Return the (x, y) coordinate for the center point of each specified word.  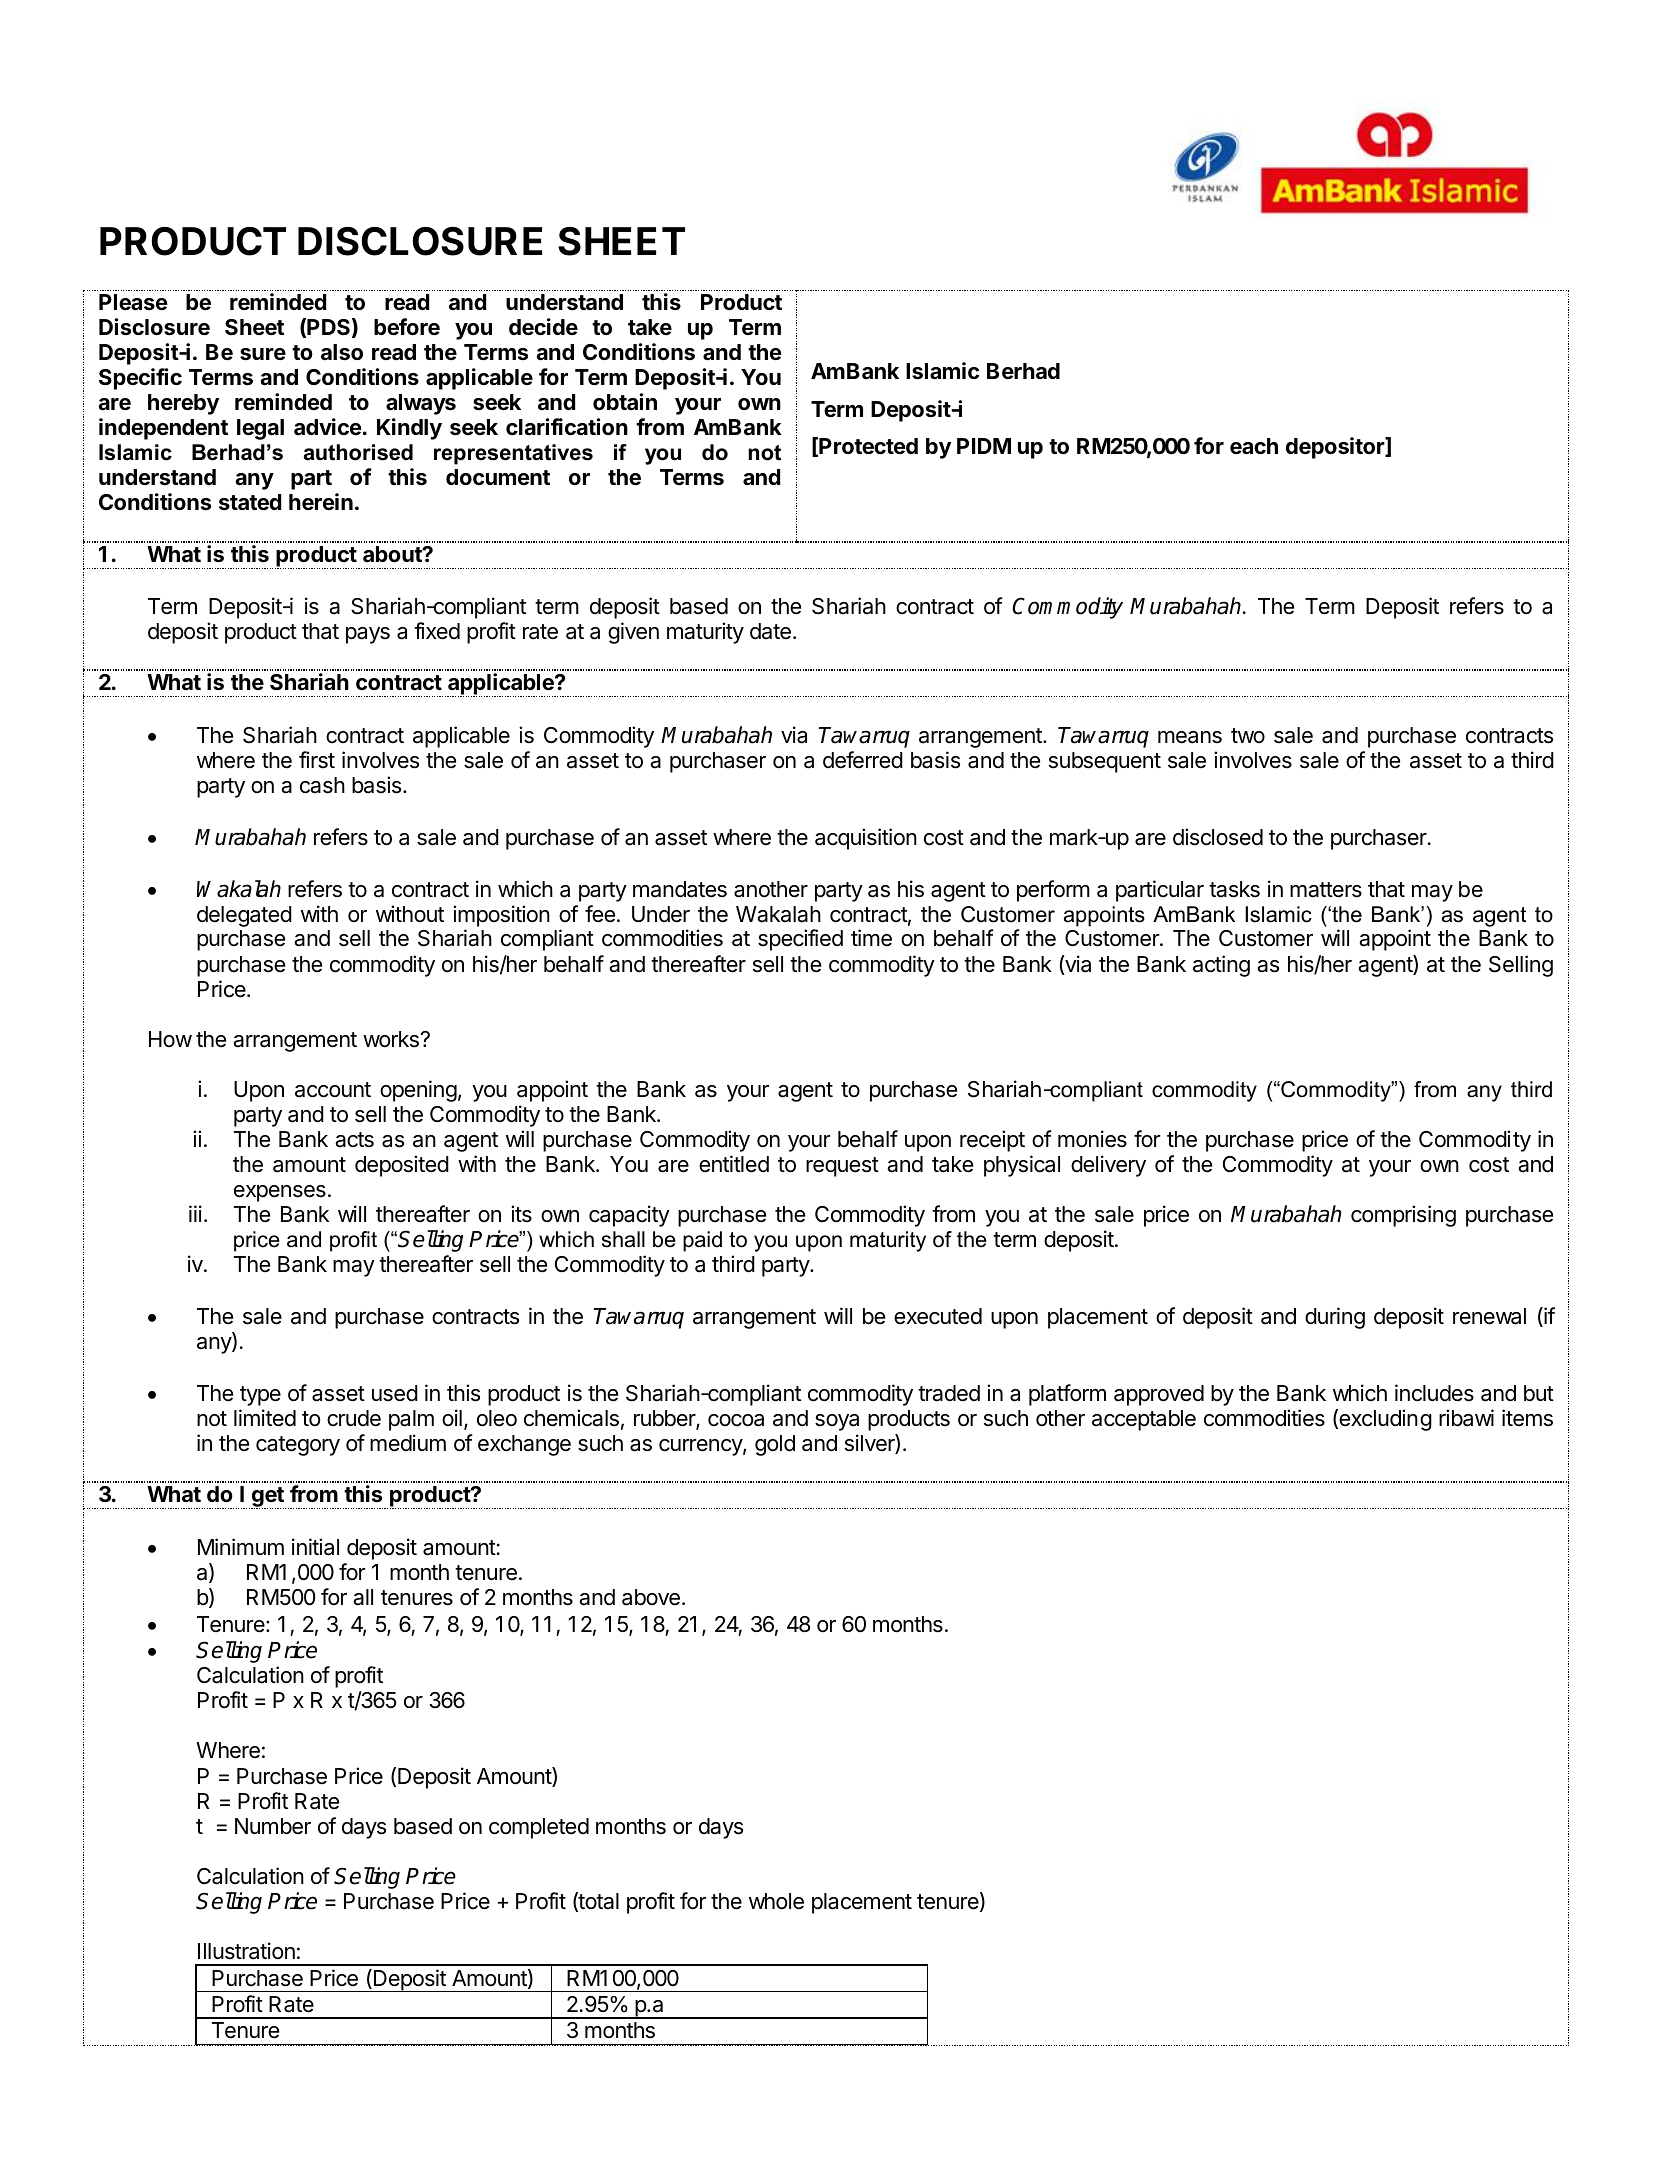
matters (1326, 890)
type (260, 1396)
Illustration (246, 1951)
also (342, 352)
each (1254, 446)
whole (776, 1901)
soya (837, 1422)
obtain (625, 402)
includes (1434, 1393)
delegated (244, 916)
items (1527, 1418)
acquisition (866, 839)
